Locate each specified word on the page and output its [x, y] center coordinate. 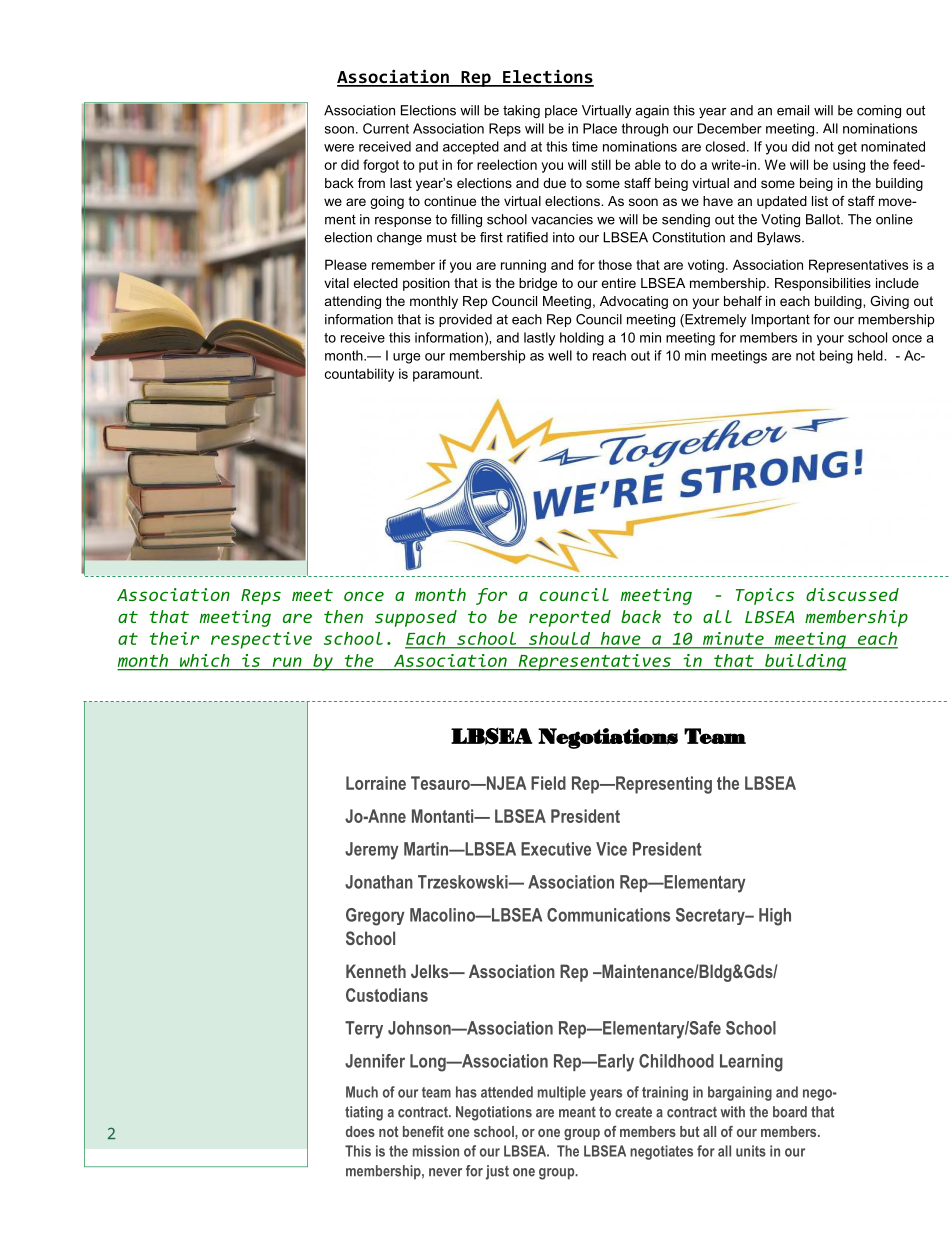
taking [521, 111]
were [339, 148]
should [559, 638]
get [847, 148]
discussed [852, 594]
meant [577, 1112]
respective [261, 640]
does [360, 1131]
